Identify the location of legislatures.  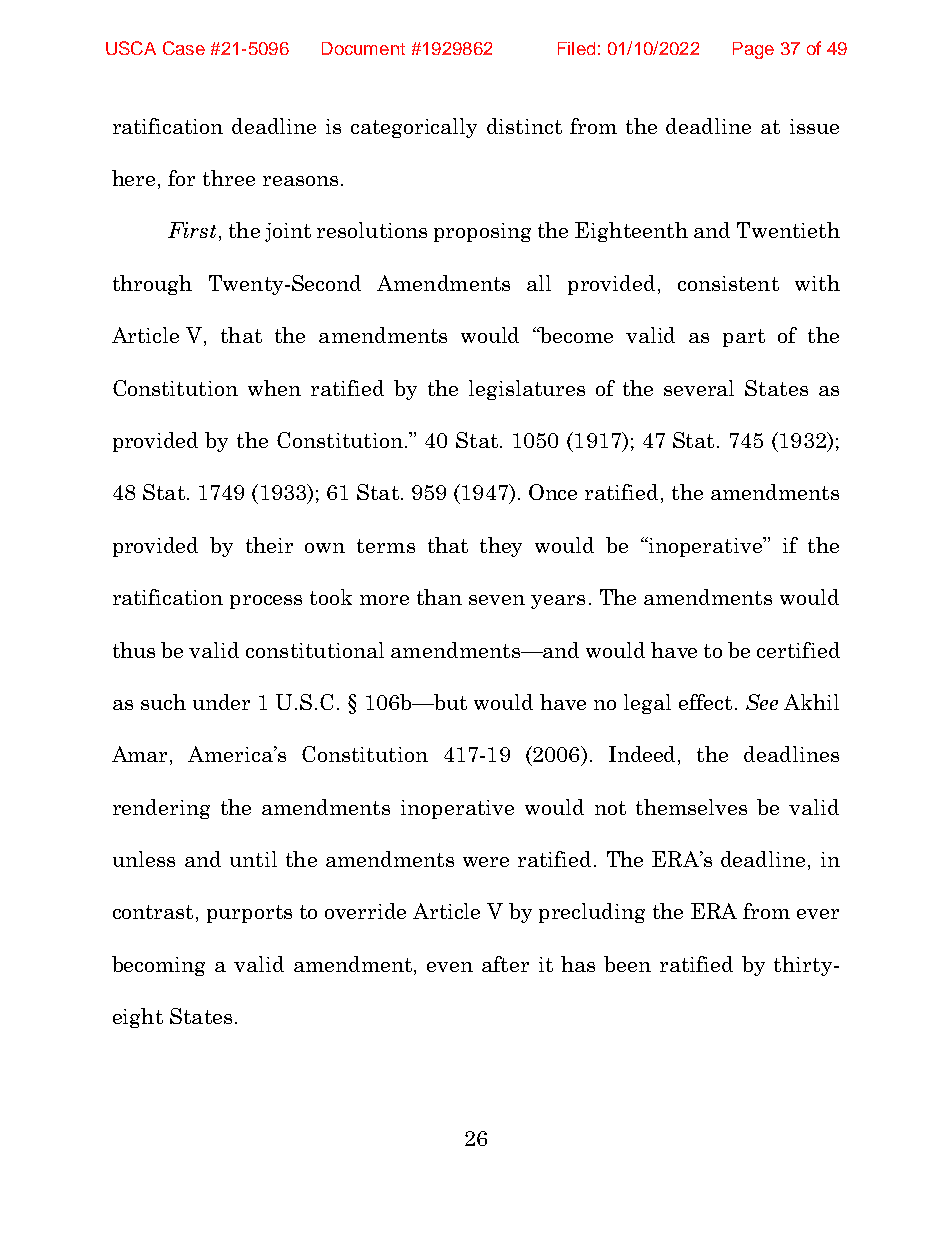
(527, 390).
